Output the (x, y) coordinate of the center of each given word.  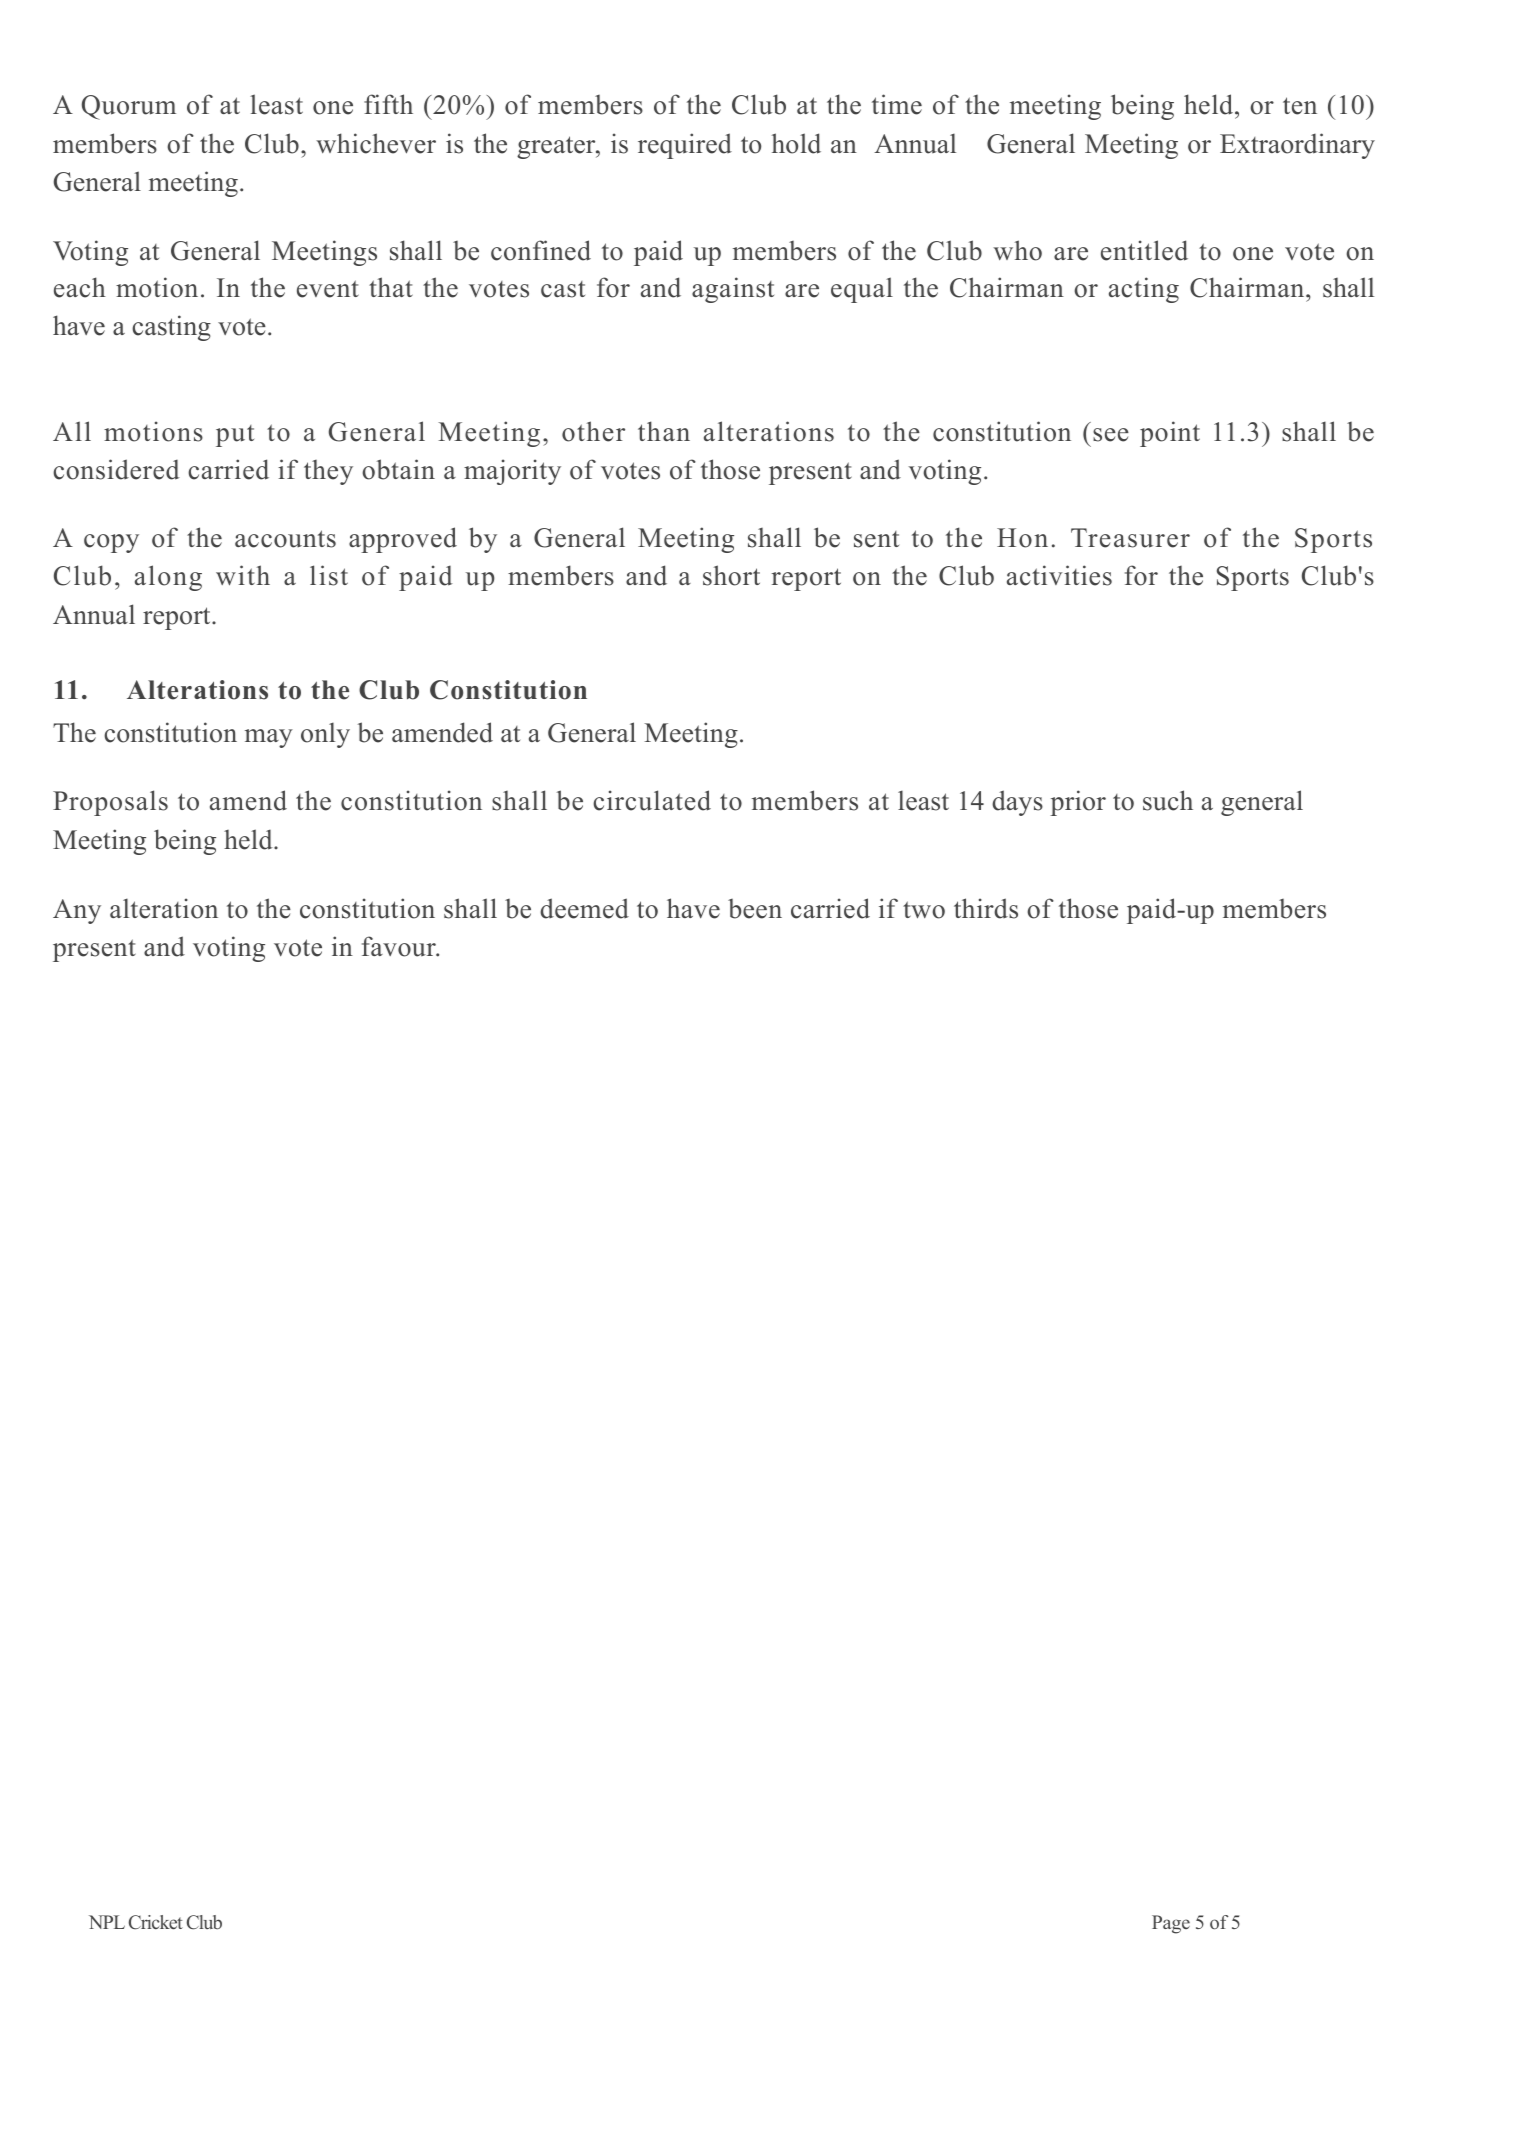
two (924, 910)
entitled (1144, 250)
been (755, 909)
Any (77, 911)
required (685, 146)
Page (1171, 1924)
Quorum (129, 107)
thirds (986, 908)
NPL (107, 1922)
